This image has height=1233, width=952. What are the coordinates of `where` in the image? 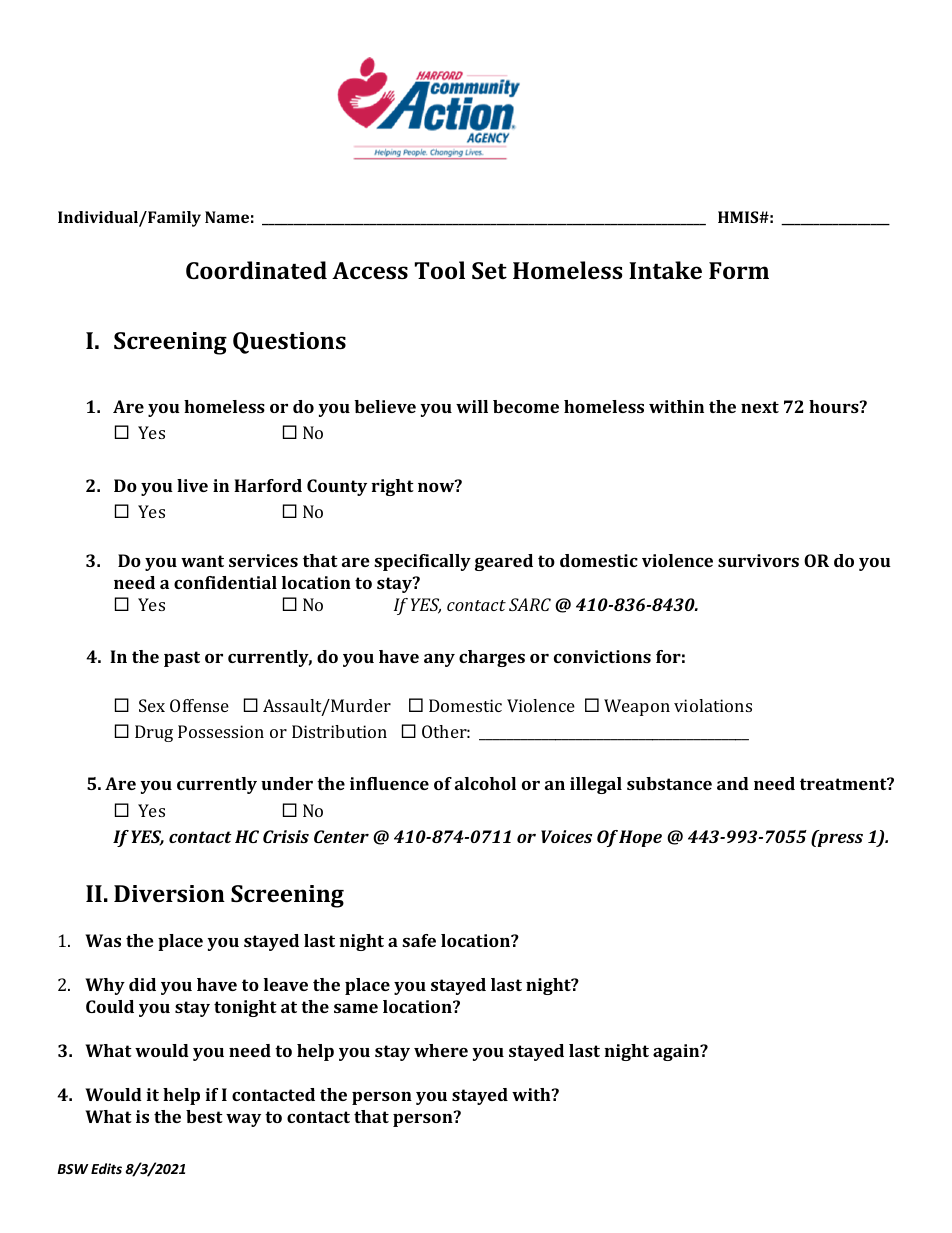 It's located at (441, 1050).
